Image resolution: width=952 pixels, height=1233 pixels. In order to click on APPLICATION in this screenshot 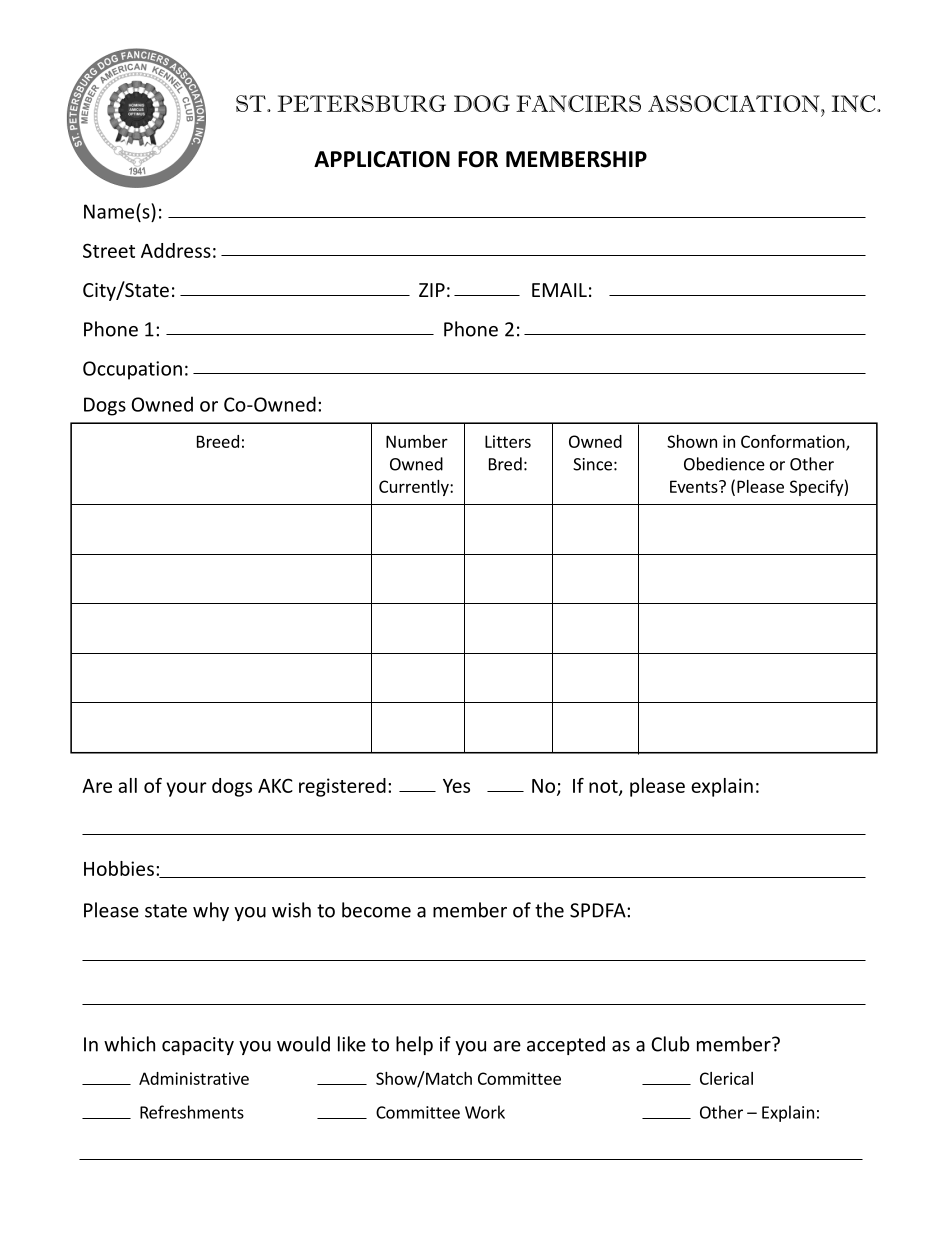, I will do `click(382, 159)`.
